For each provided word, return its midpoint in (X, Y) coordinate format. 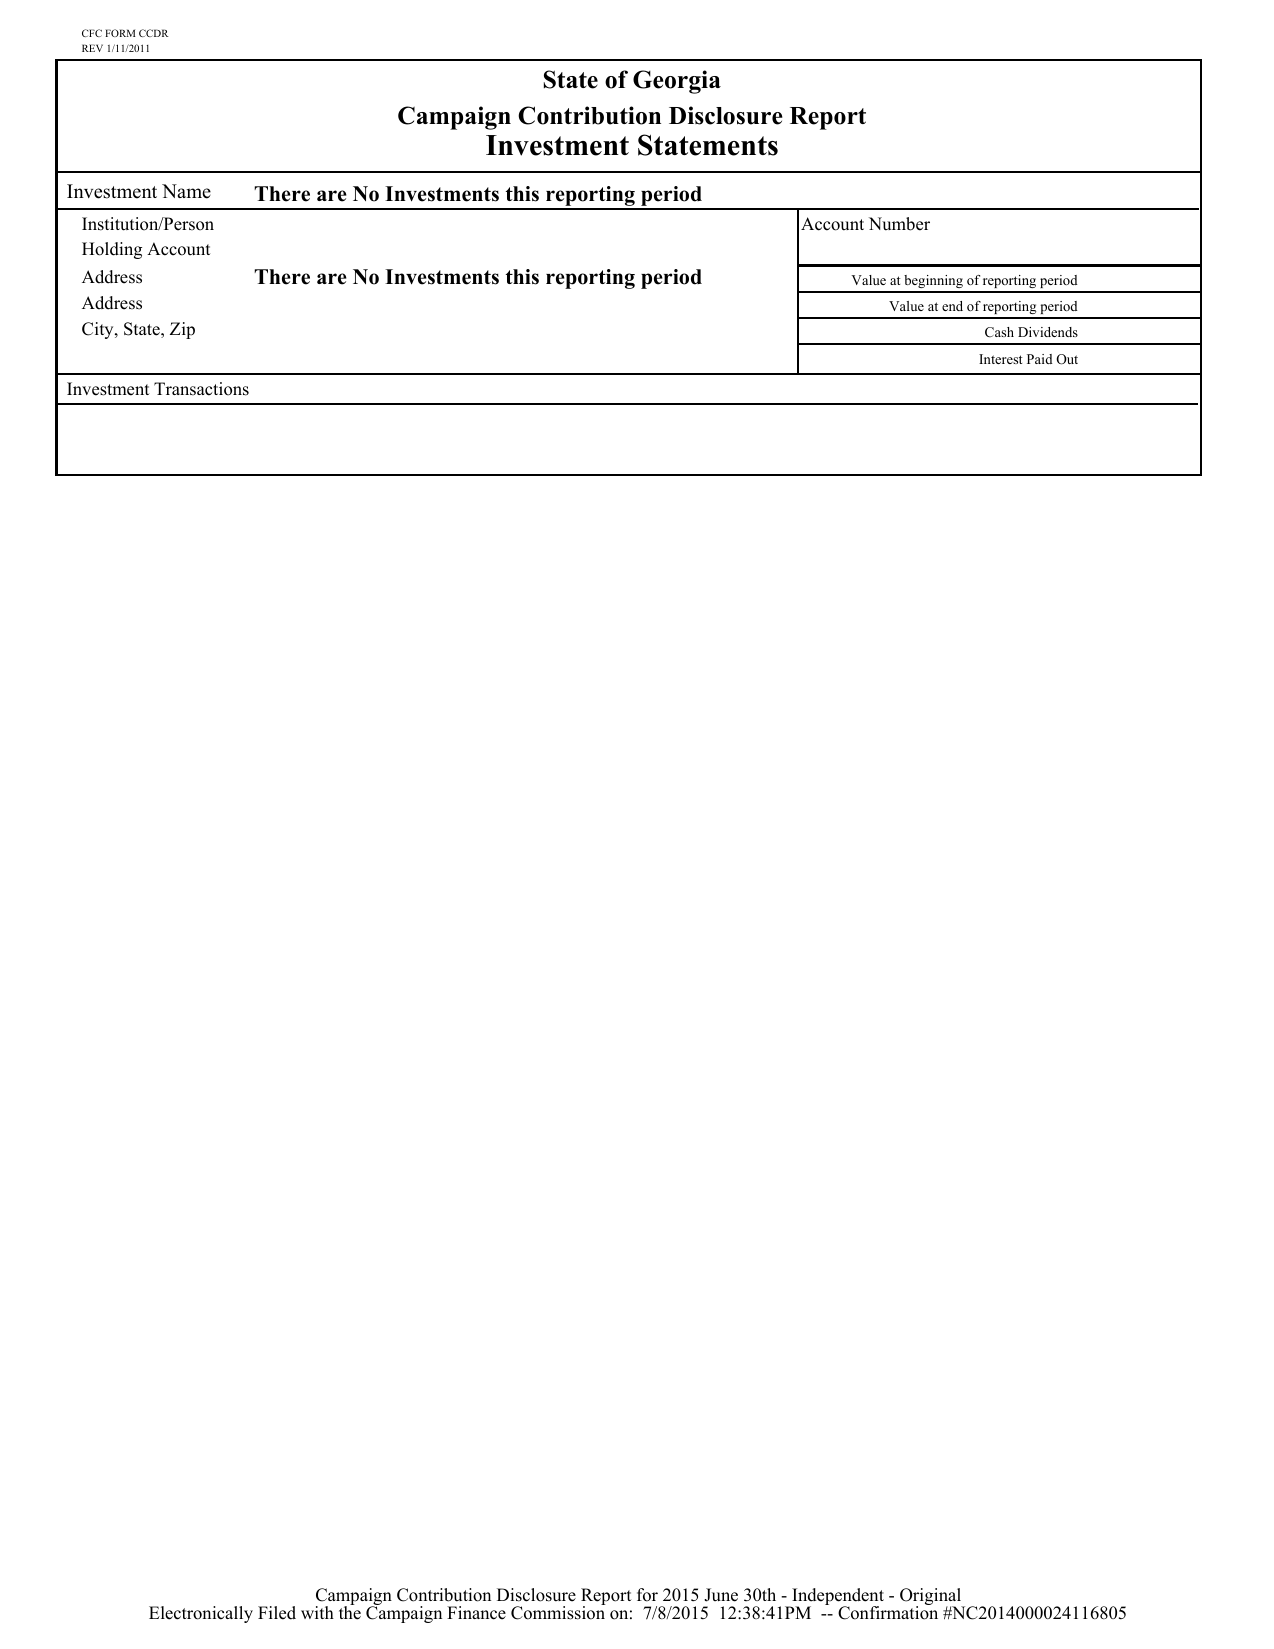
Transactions (201, 389)
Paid (1040, 359)
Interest (1001, 359)
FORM (120, 33)
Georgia (677, 82)
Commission (558, 1612)
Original (932, 1598)
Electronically (201, 1614)
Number (899, 224)
